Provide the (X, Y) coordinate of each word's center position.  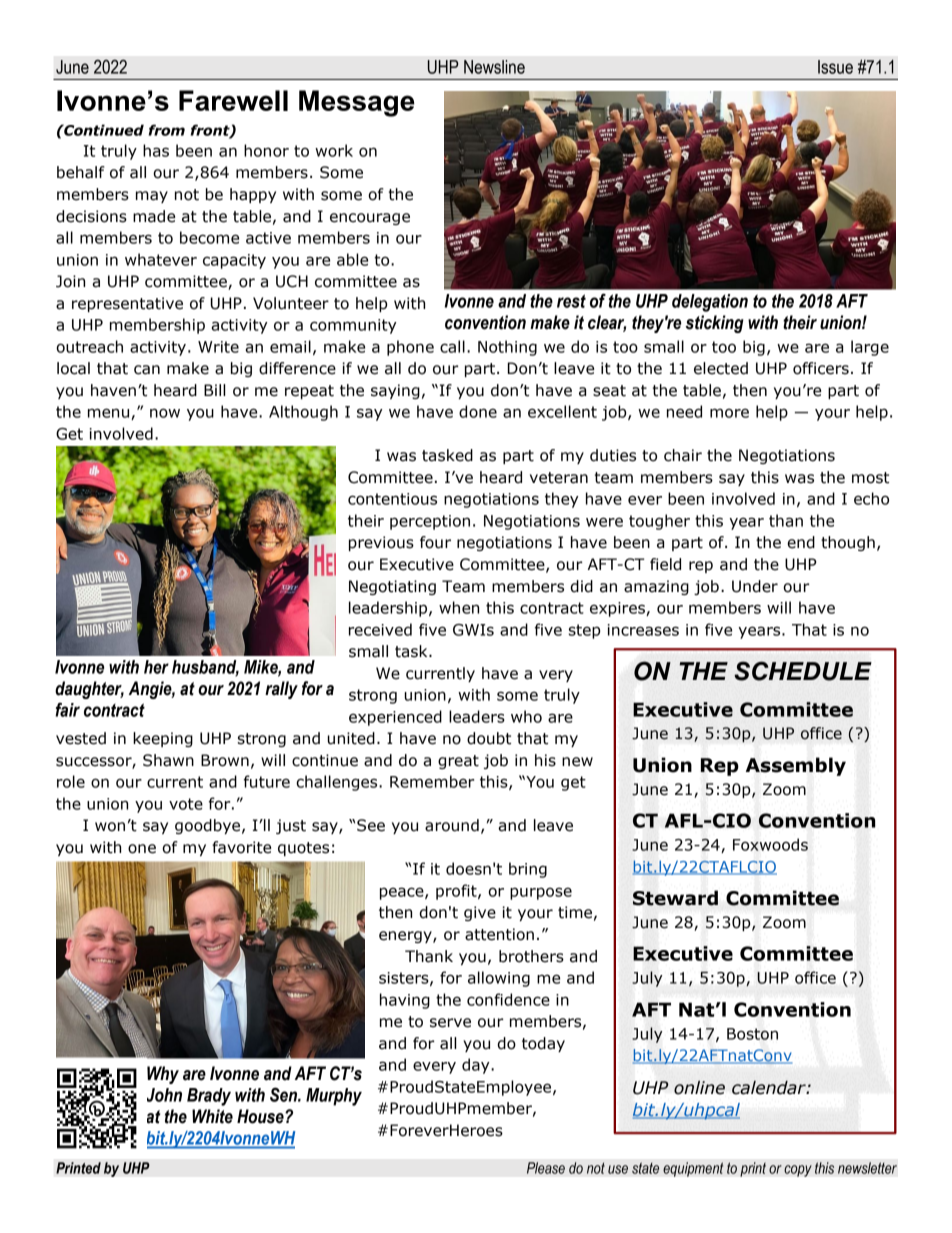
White (212, 1116)
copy (798, 1171)
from (167, 130)
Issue (835, 67)
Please (546, 1168)
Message (357, 103)
